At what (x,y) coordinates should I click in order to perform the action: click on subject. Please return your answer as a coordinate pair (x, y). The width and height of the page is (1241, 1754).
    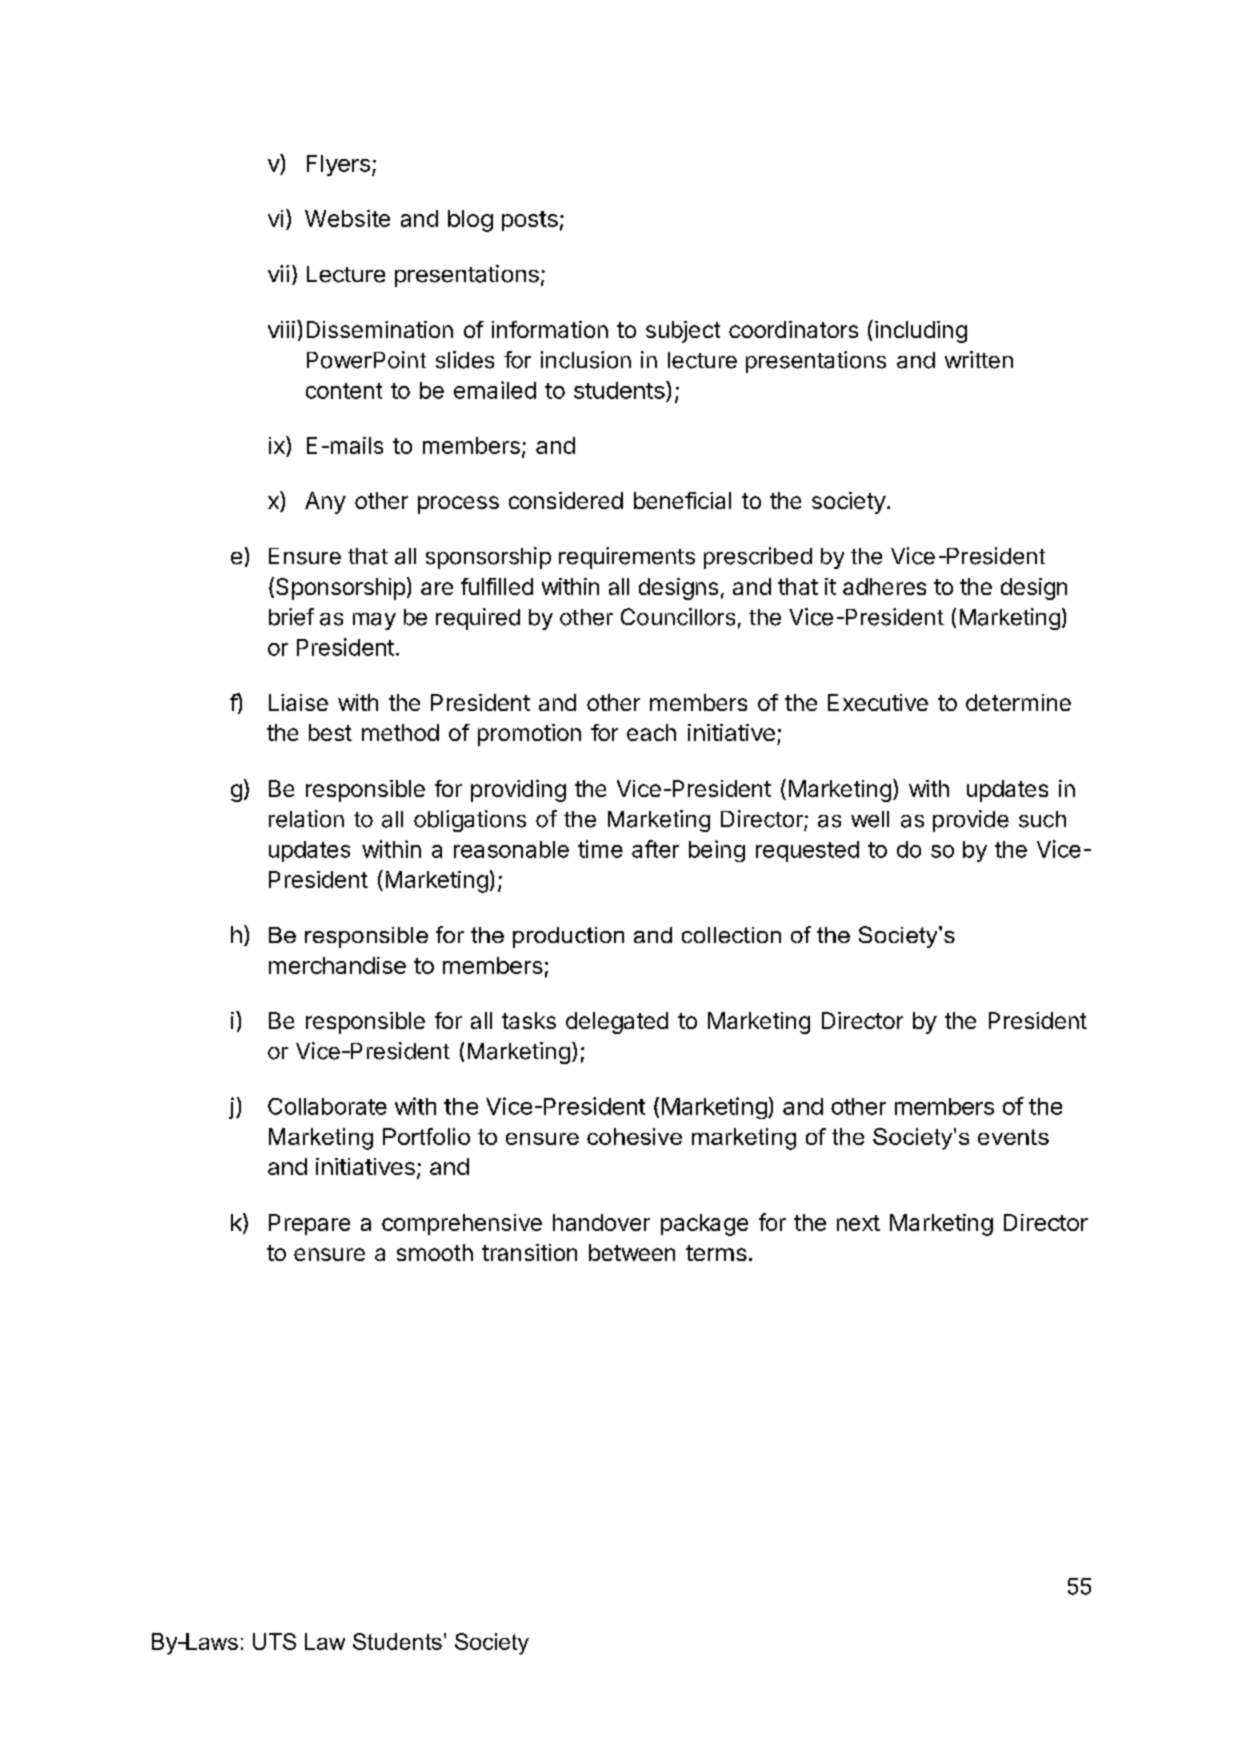
    Looking at the image, I should click on (683, 332).
